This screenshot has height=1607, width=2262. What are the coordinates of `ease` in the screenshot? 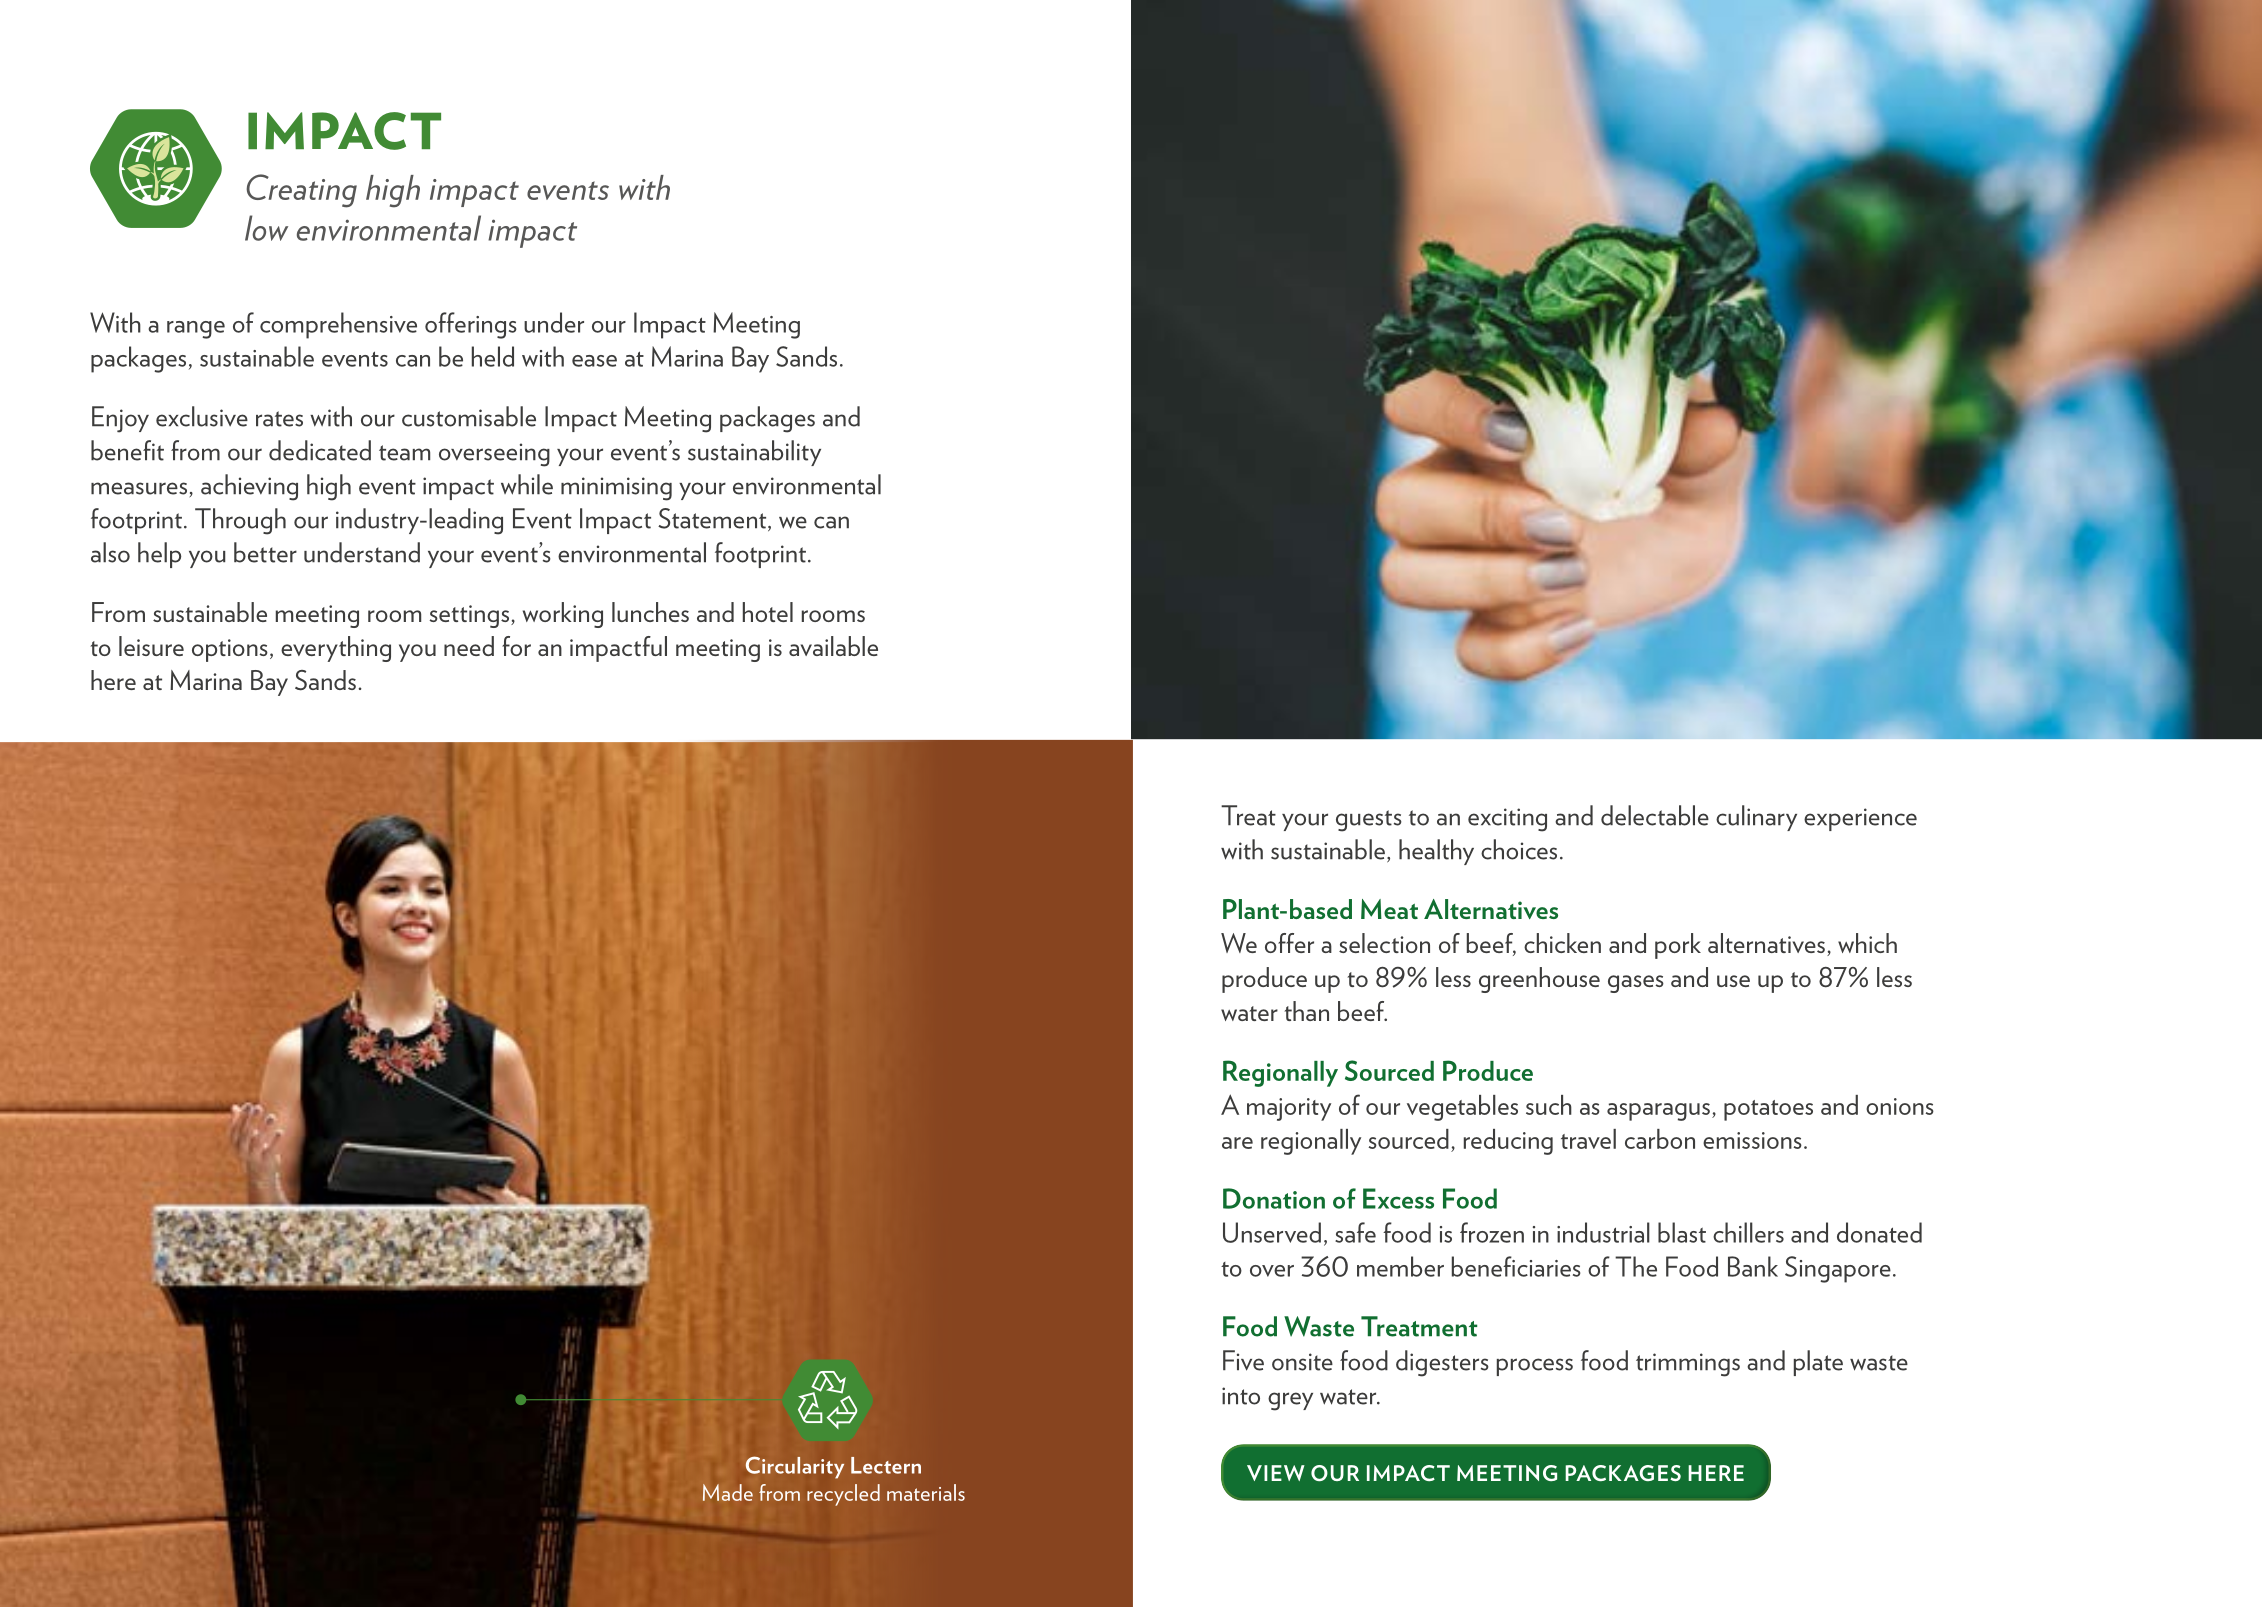 It's located at (594, 361).
